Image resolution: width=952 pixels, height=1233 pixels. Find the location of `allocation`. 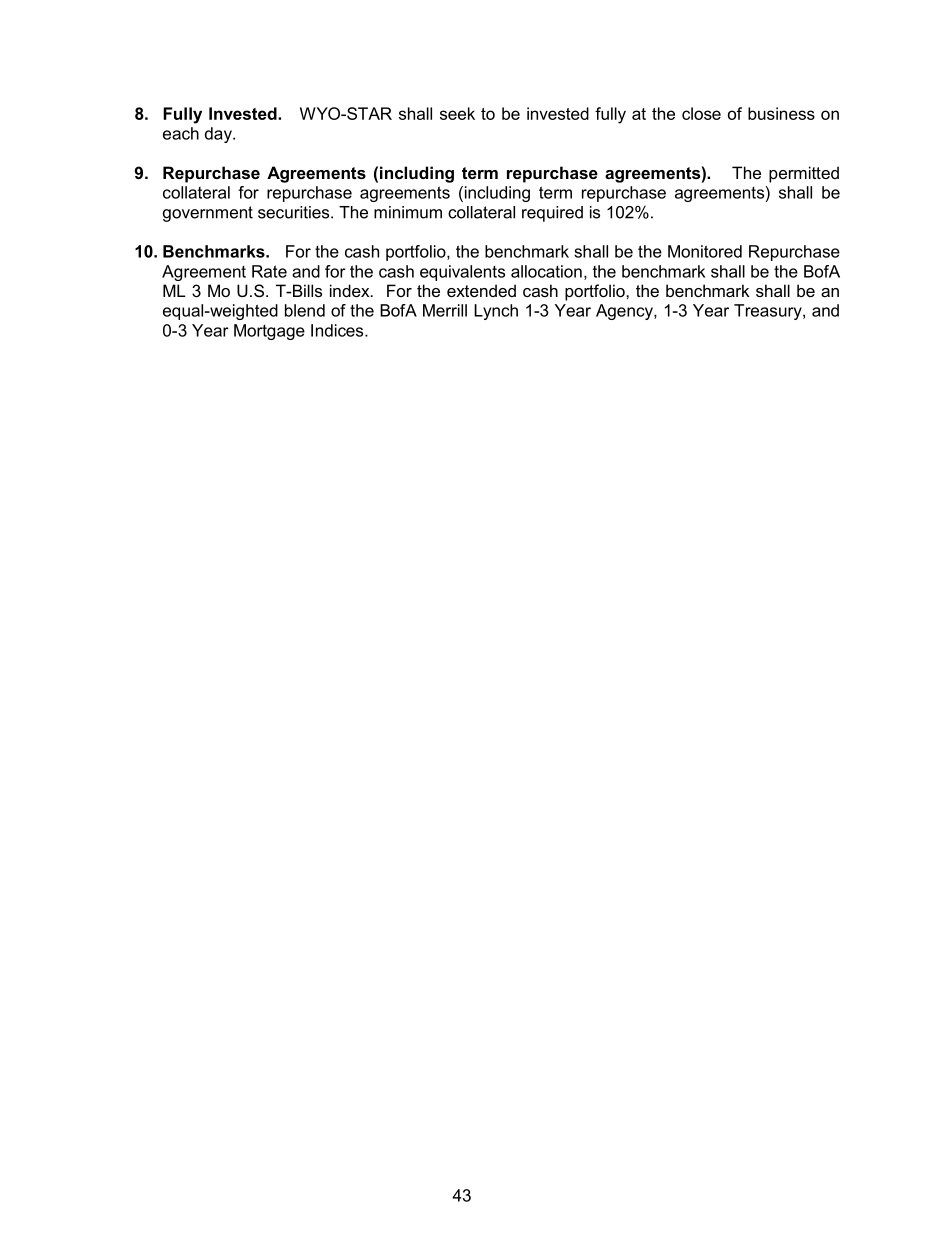

allocation is located at coordinates (546, 271).
